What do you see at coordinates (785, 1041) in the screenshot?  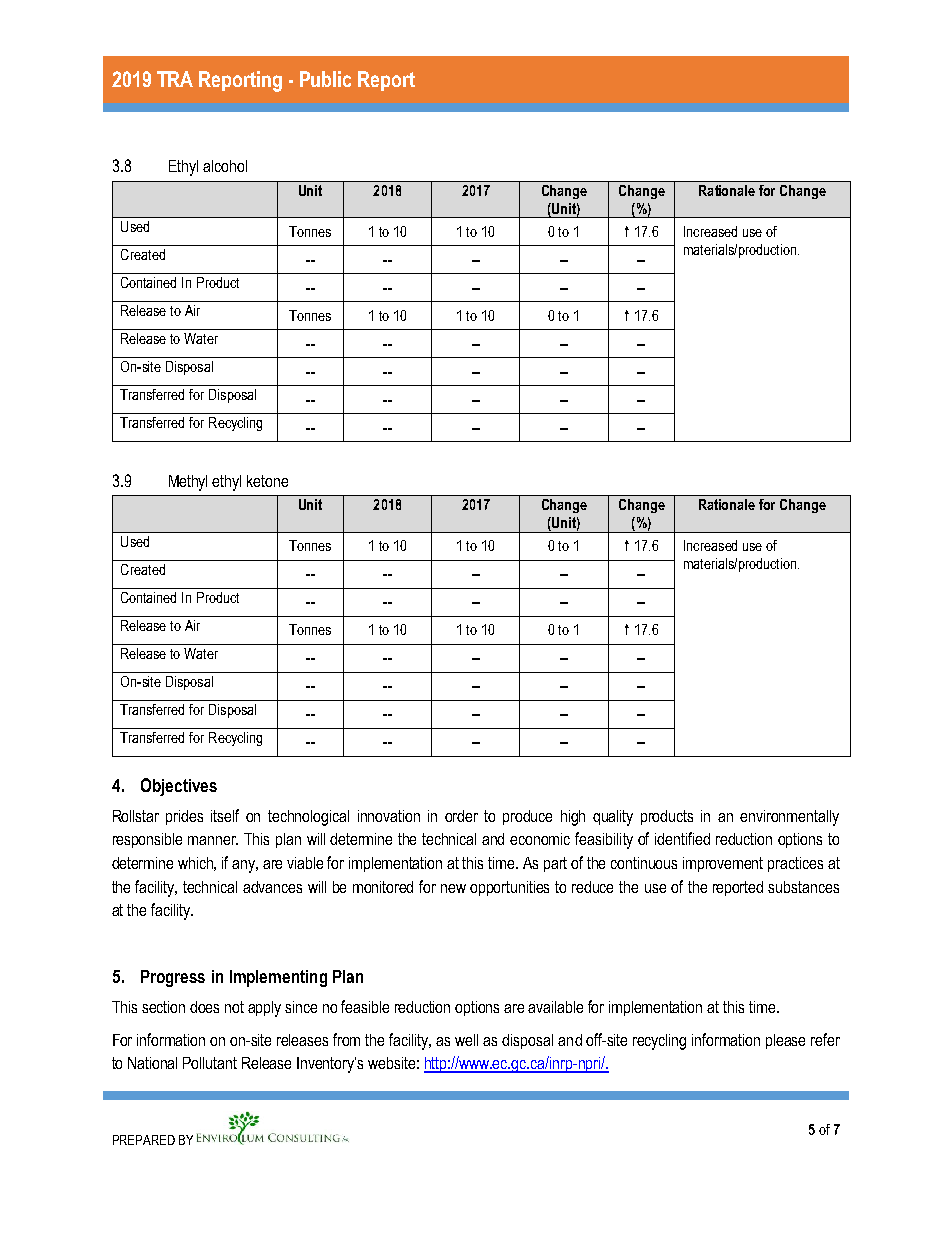 I see `please` at bounding box center [785, 1041].
